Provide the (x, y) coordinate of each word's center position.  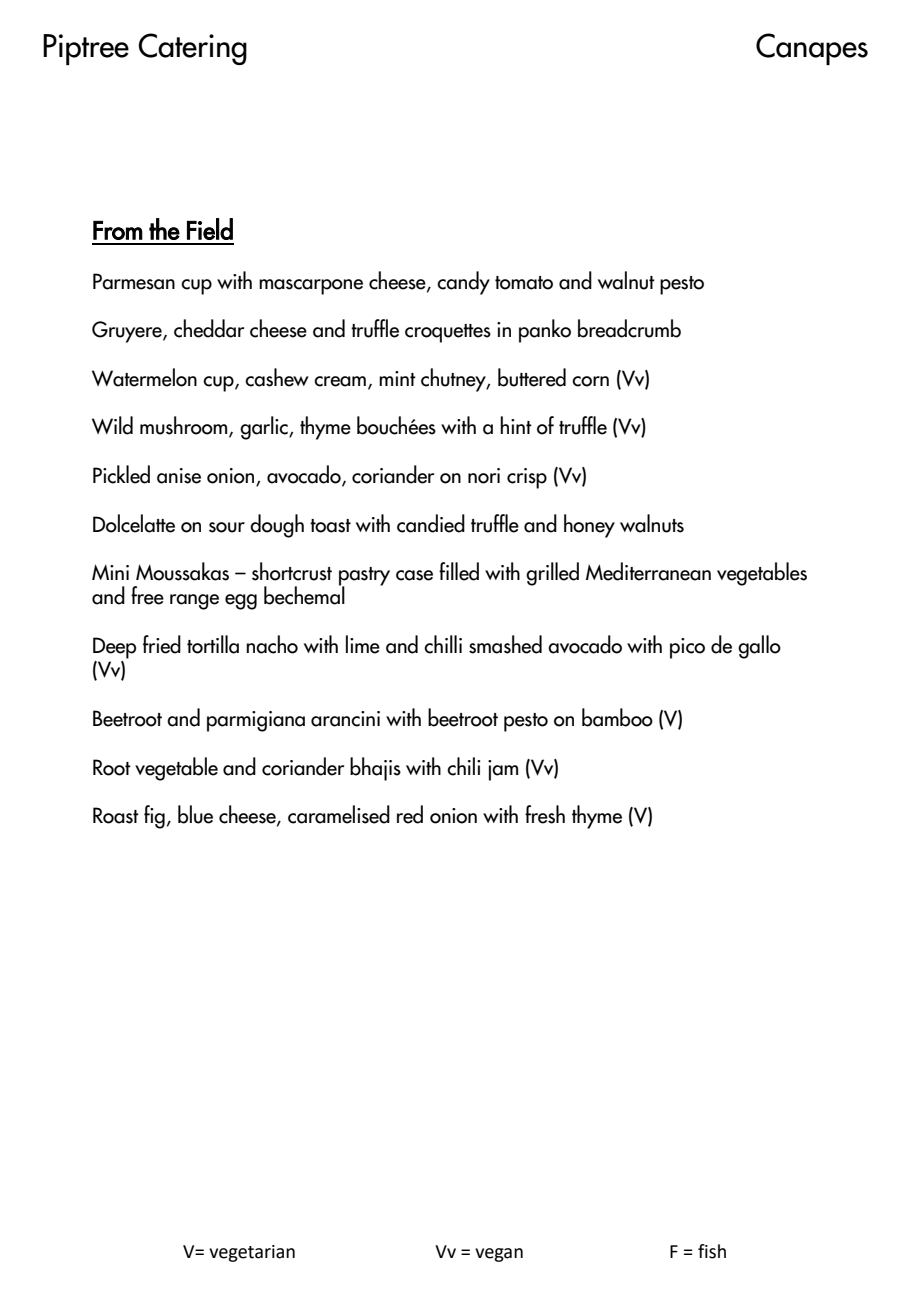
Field (210, 229)
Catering (192, 49)
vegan (499, 1255)
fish (712, 1251)
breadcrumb (629, 328)
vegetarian (252, 1253)
